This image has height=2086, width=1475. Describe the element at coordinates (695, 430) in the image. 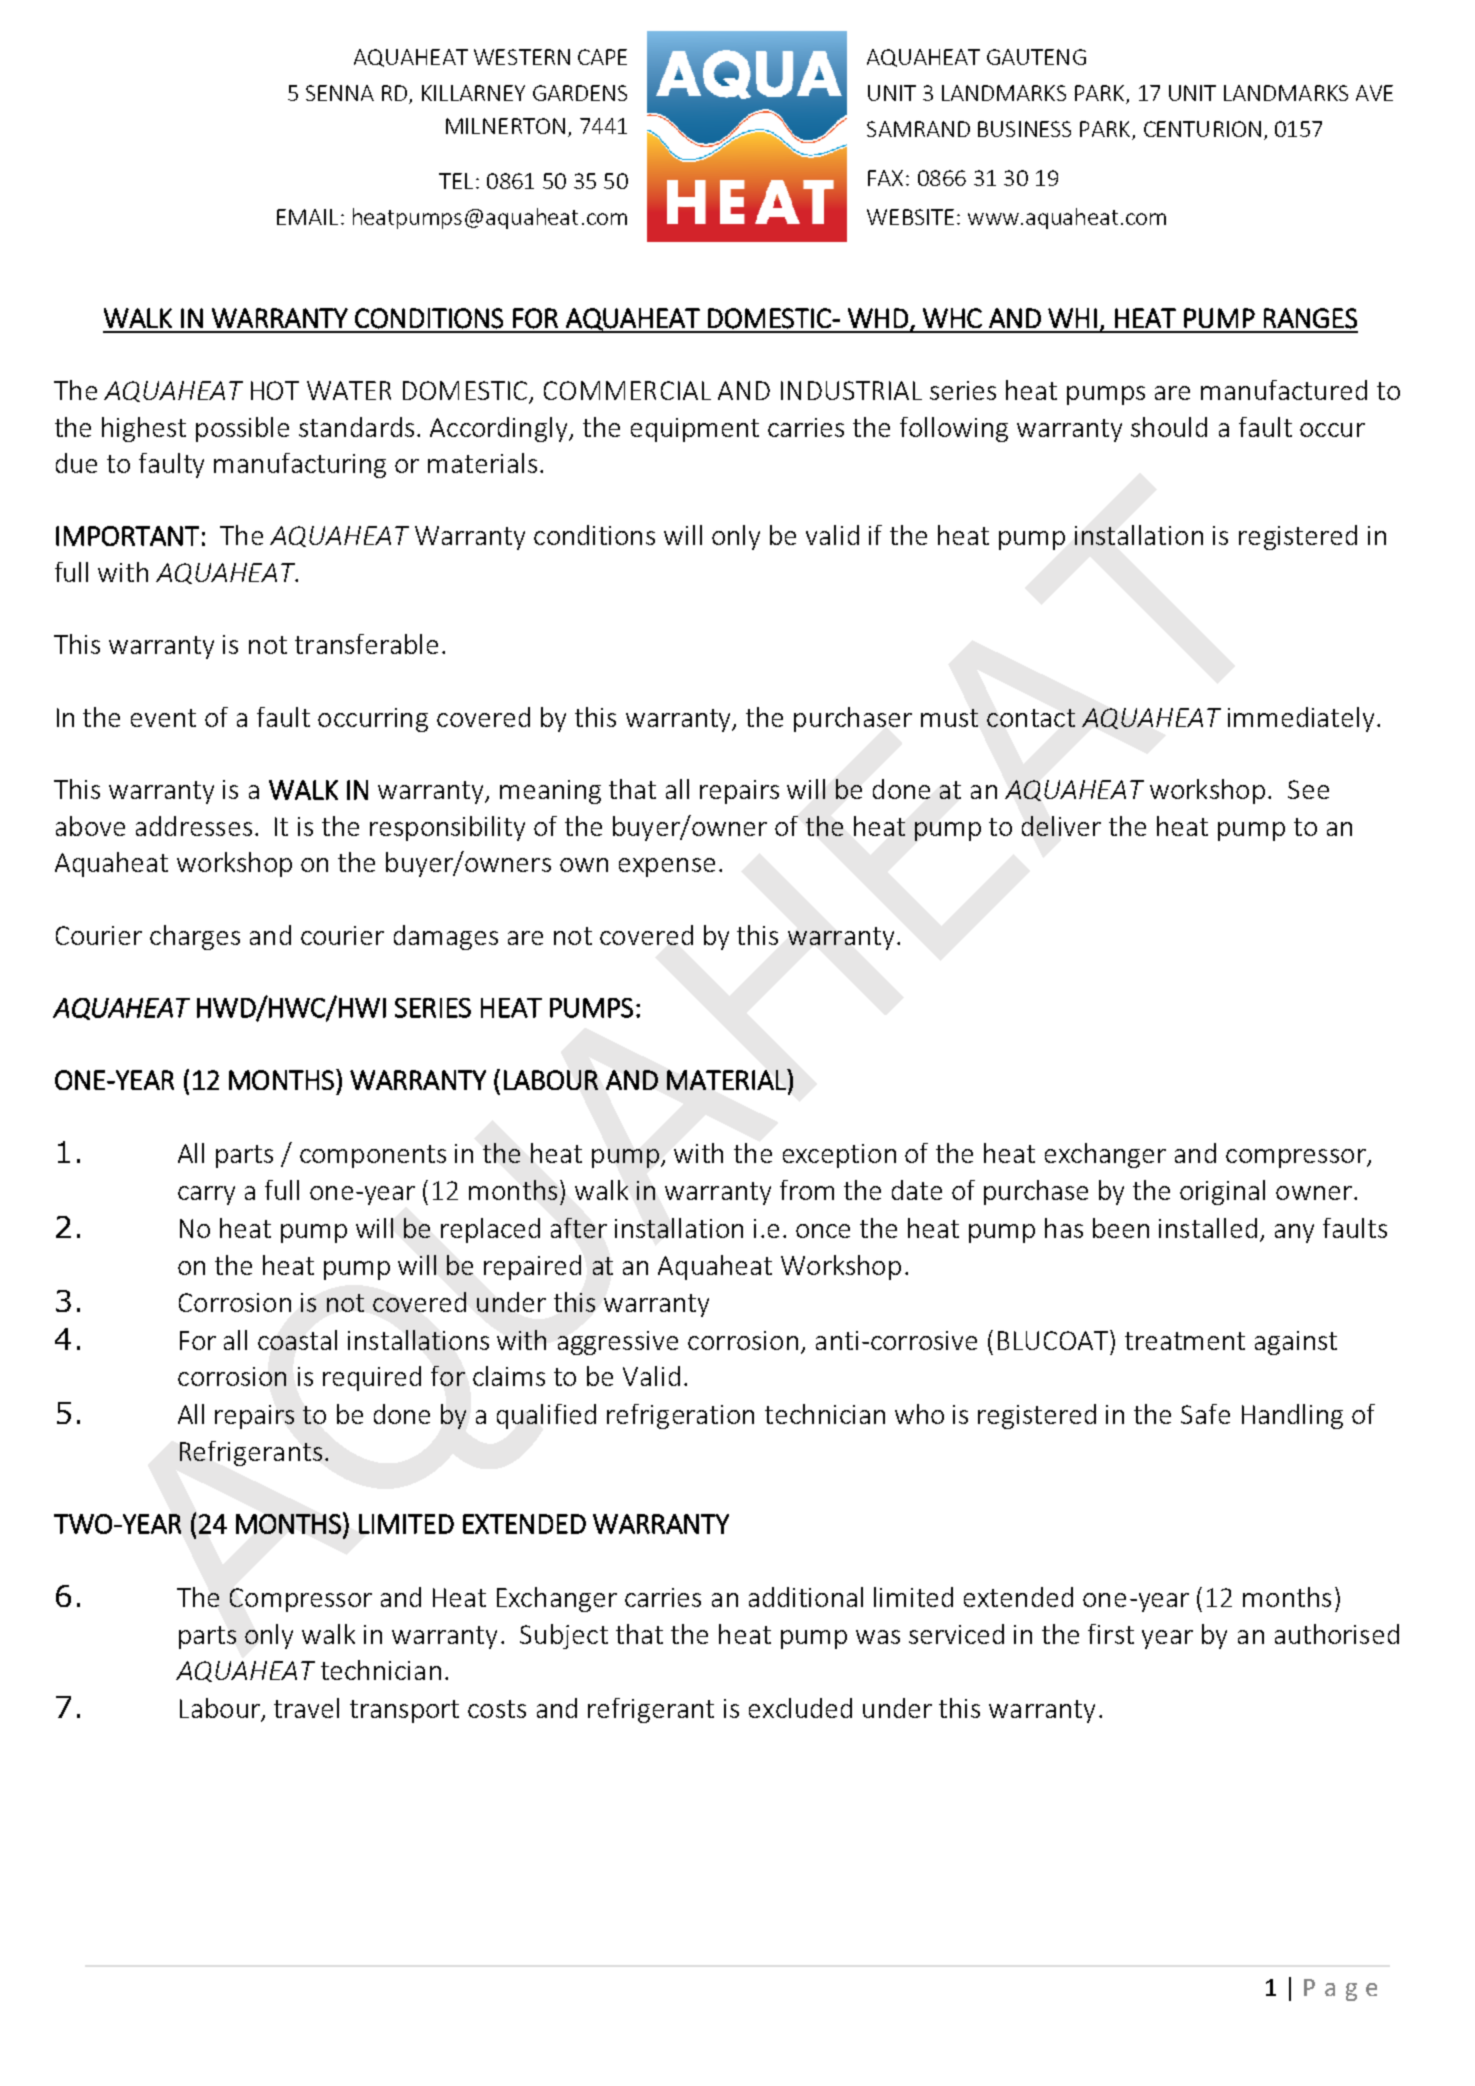

I see `equipment` at that location.
